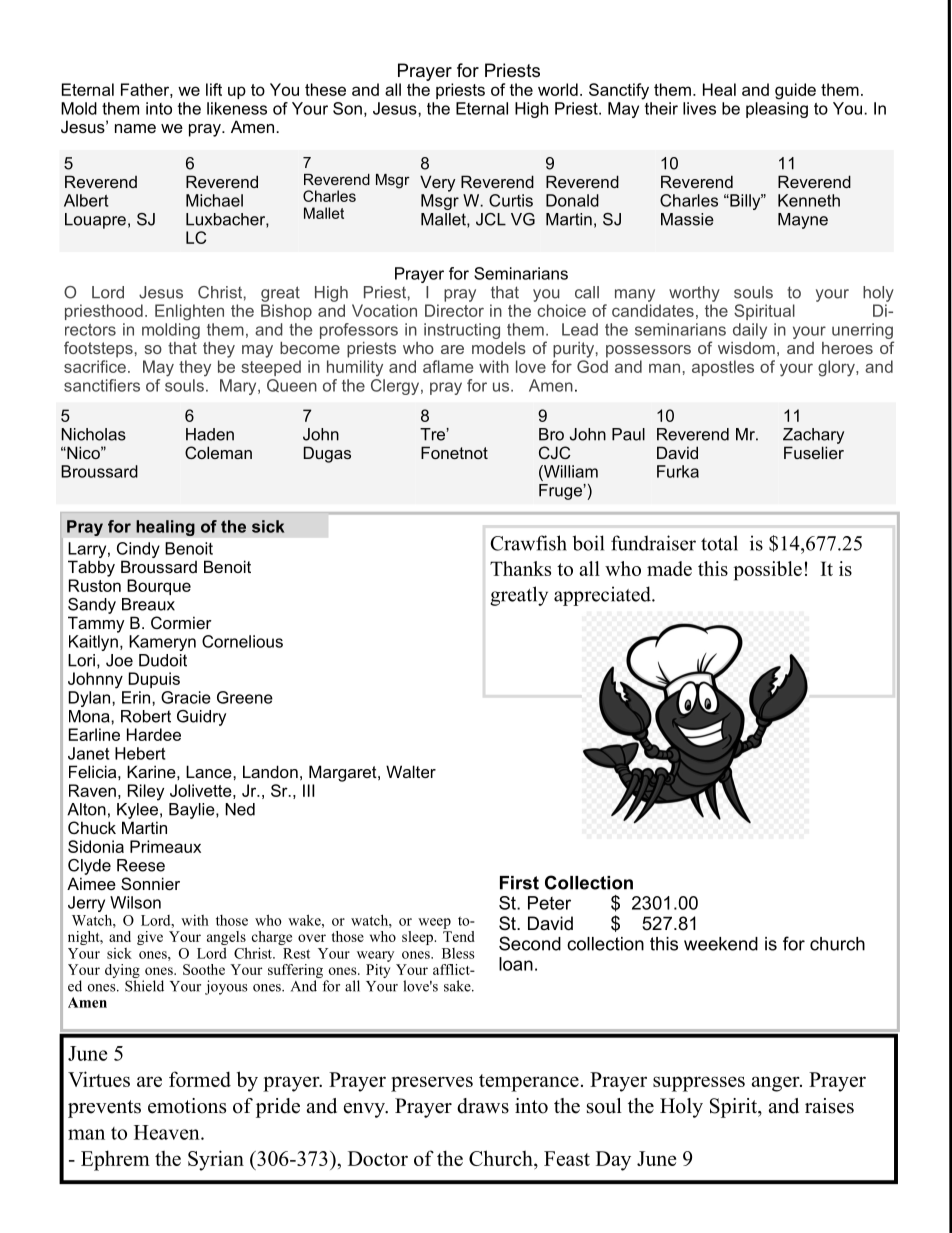 The image size is (952, 1233). I want to click on Riley, so click(146, 792).
